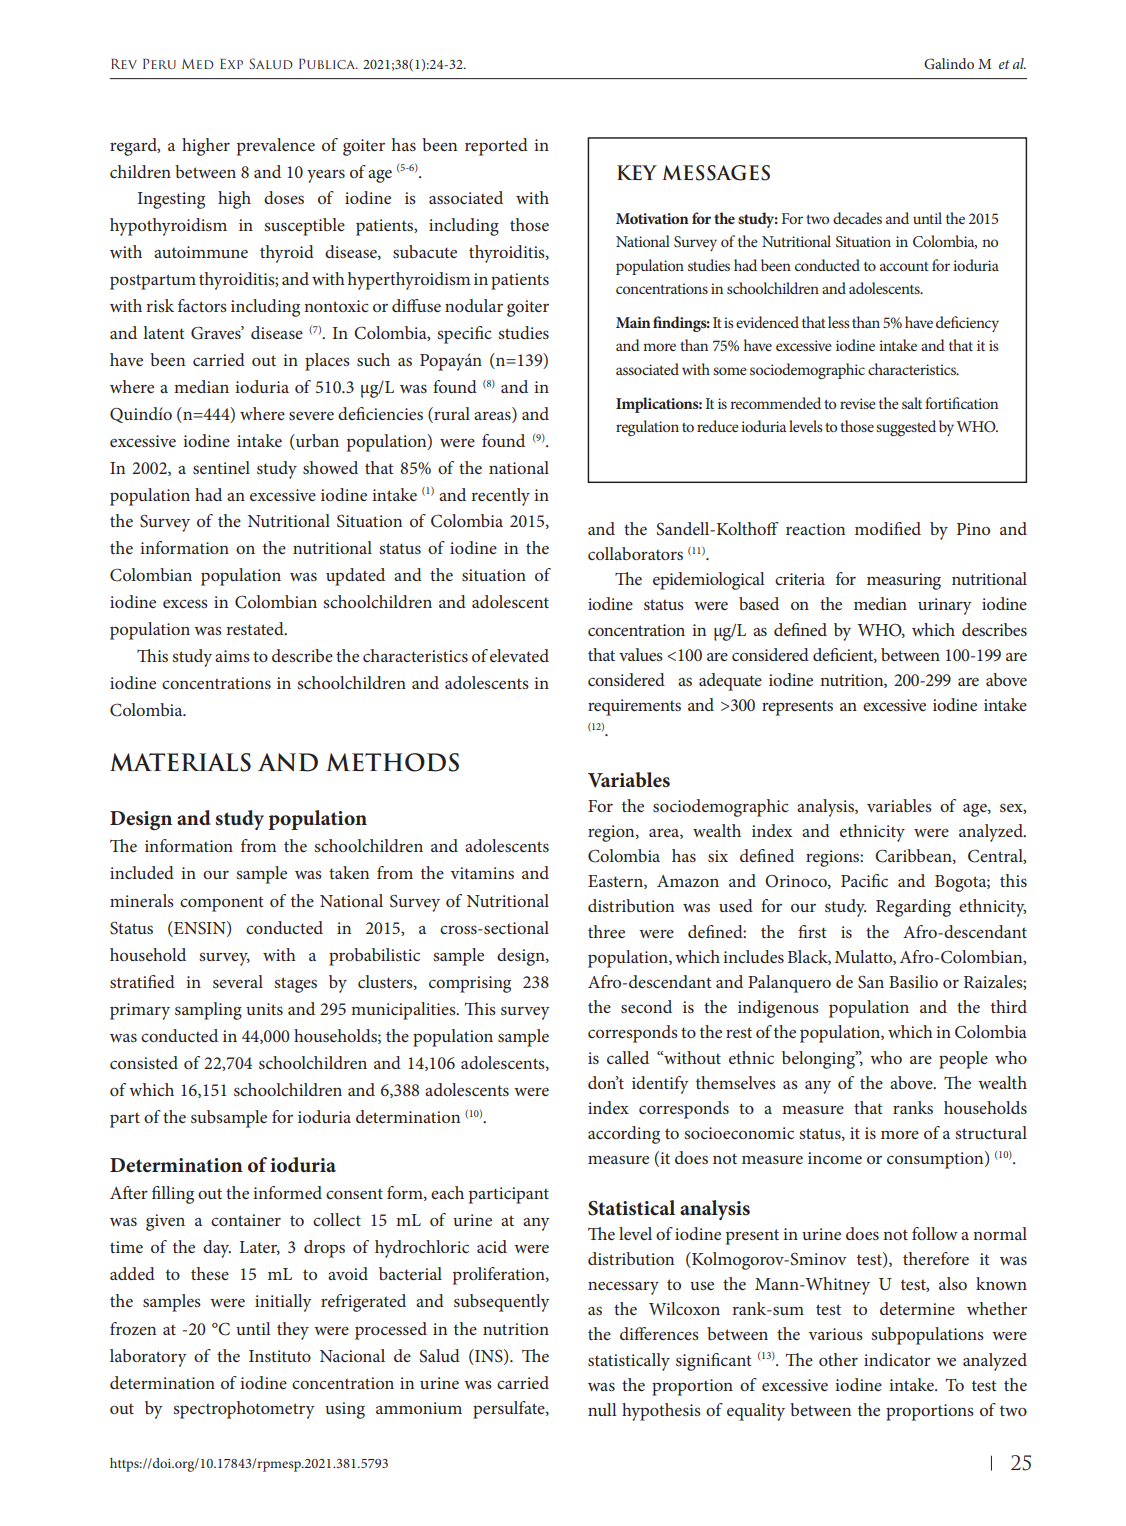 The height and width of the screenshot is (1526, 1126). What do you see at coordinates (496, 147) in the screenshot?
I see `reported` at bounding box center [496, 147].
